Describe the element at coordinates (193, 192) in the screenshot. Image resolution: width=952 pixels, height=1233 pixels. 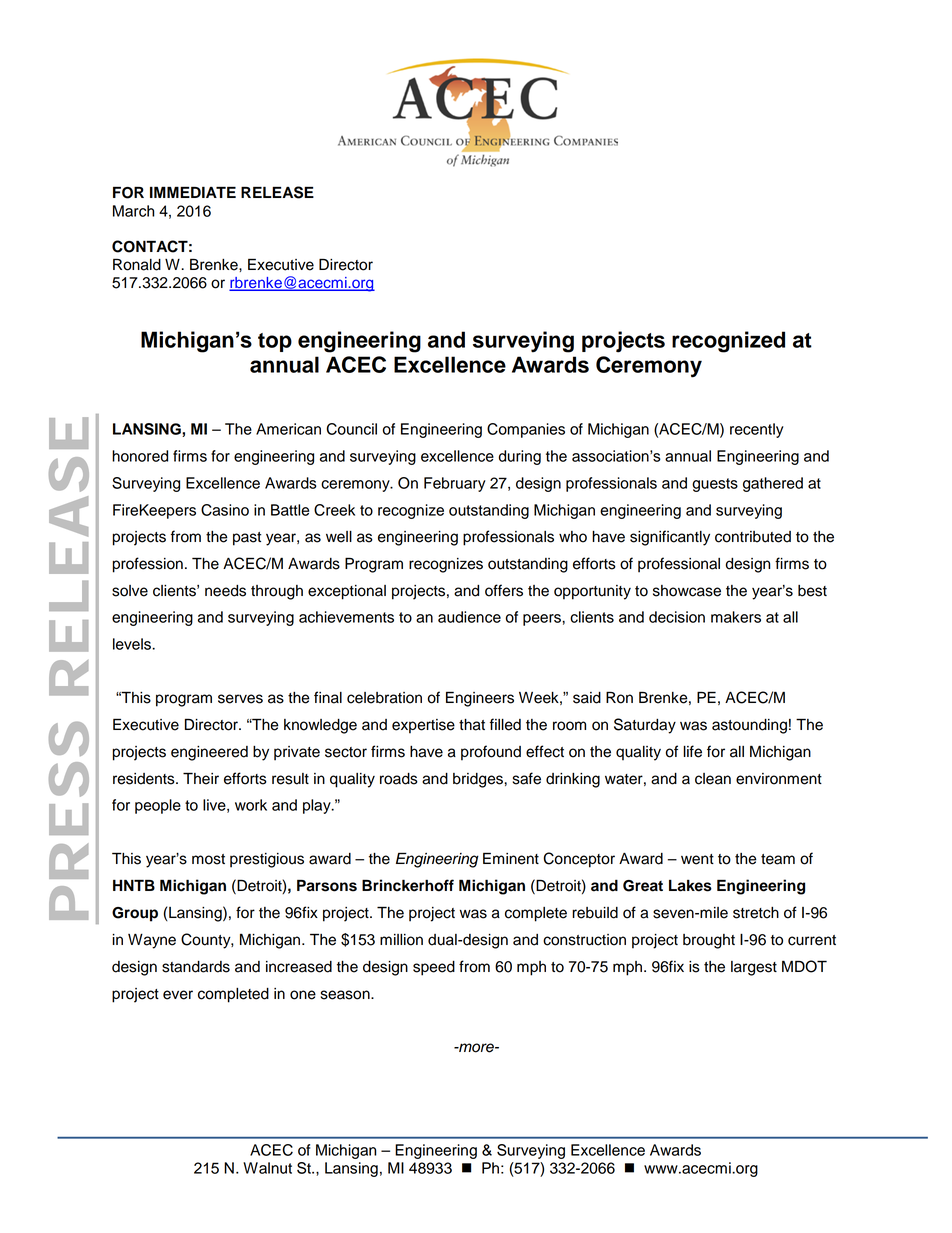
I see `IMMEDIATE` at that location.
